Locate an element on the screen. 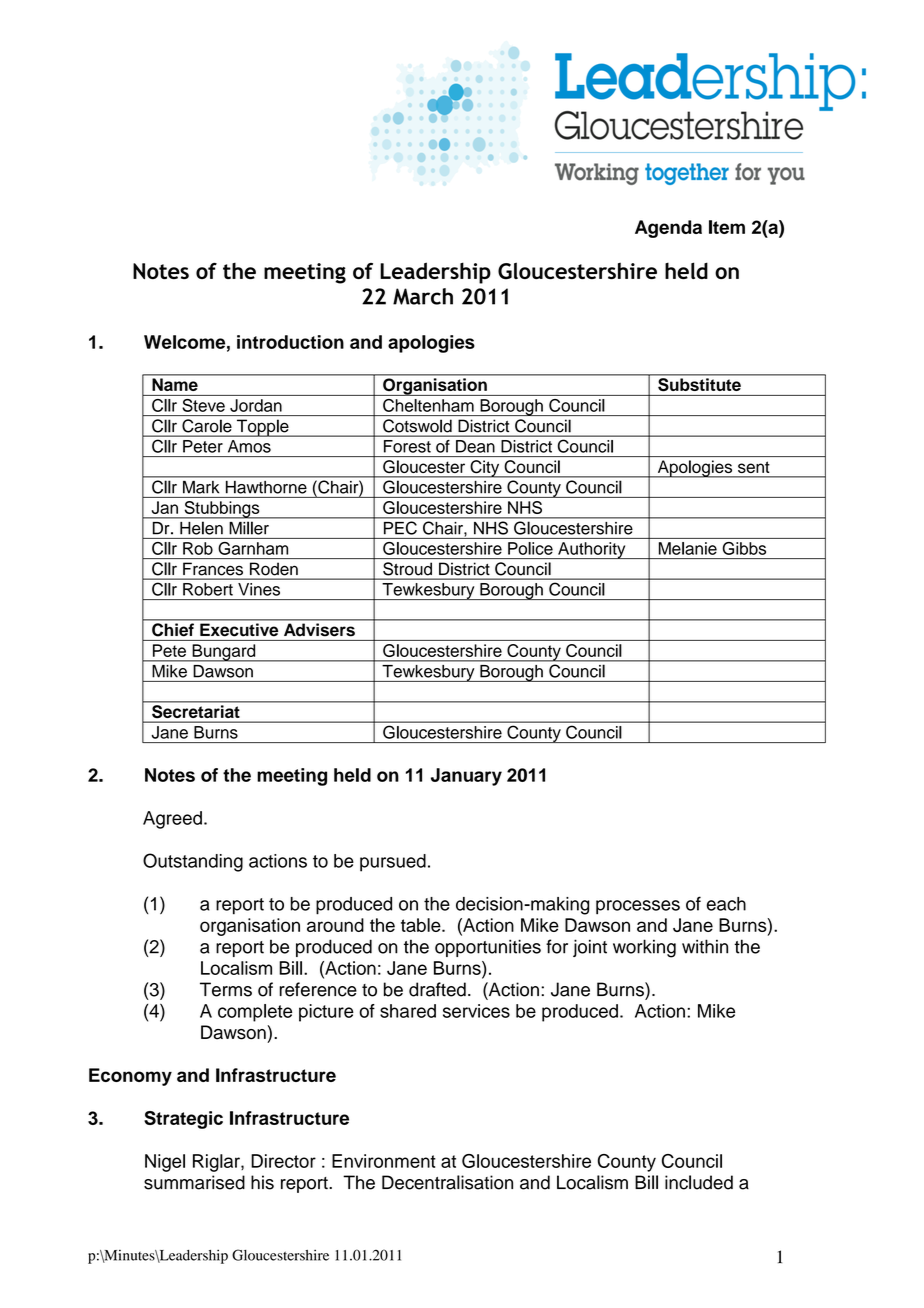 Image resolution: width=924 pixels, height=1308 pixels. Decentralisation is located at coordinates (447, 1182).
